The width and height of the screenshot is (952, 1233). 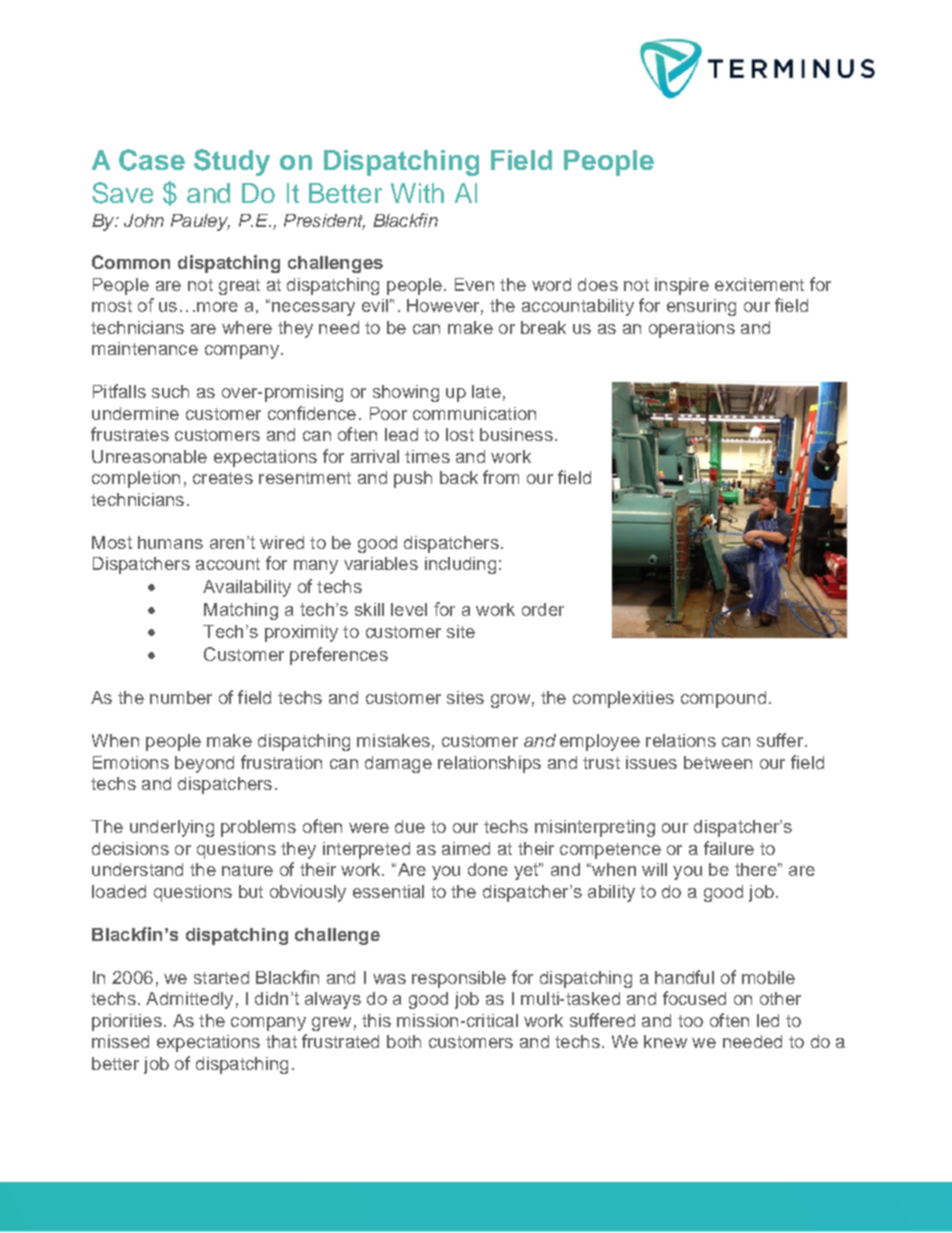 I want to click on inspire, so click(x=682, y=286).
